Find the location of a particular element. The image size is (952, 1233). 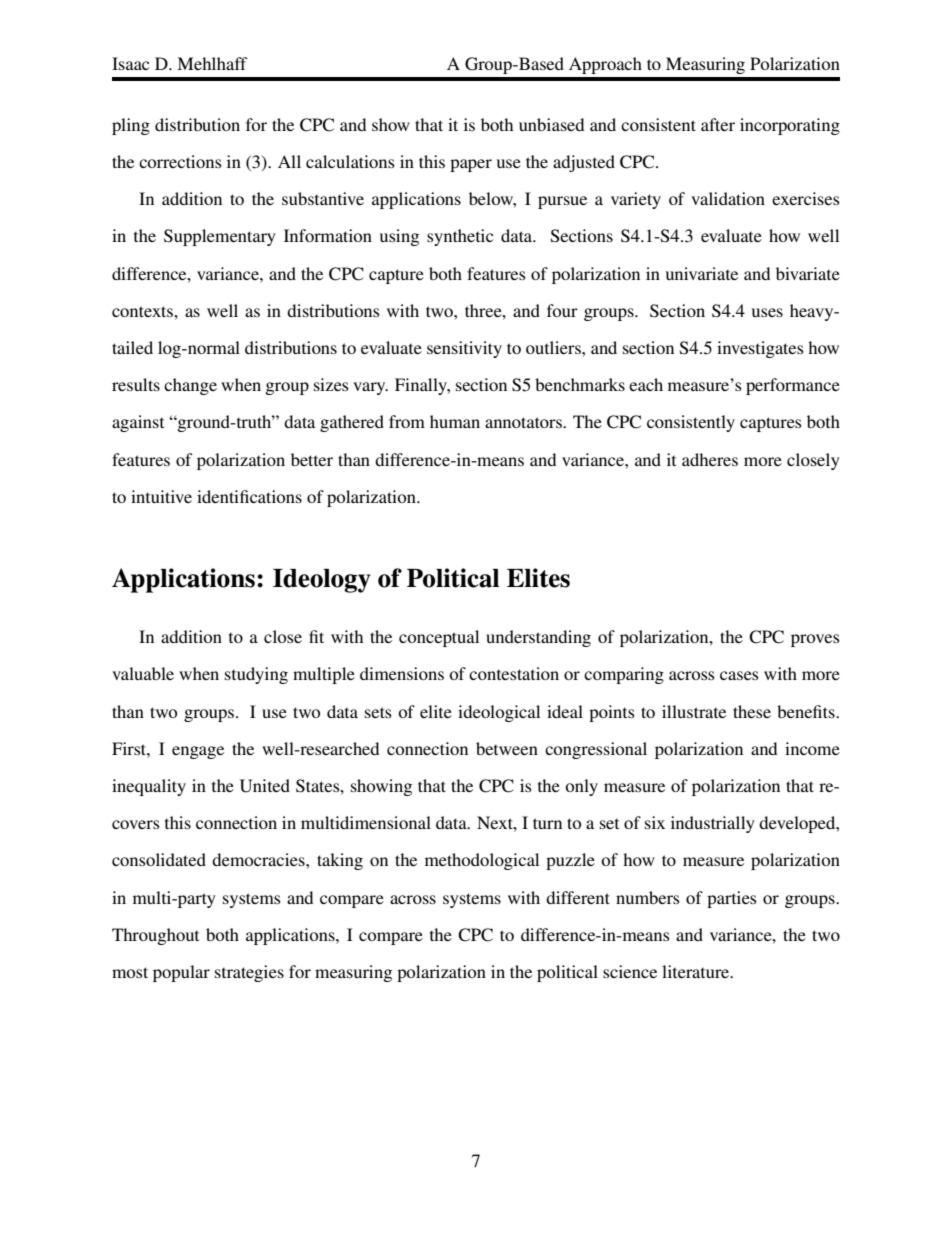

ideological is located at coordinates (499, 713).
